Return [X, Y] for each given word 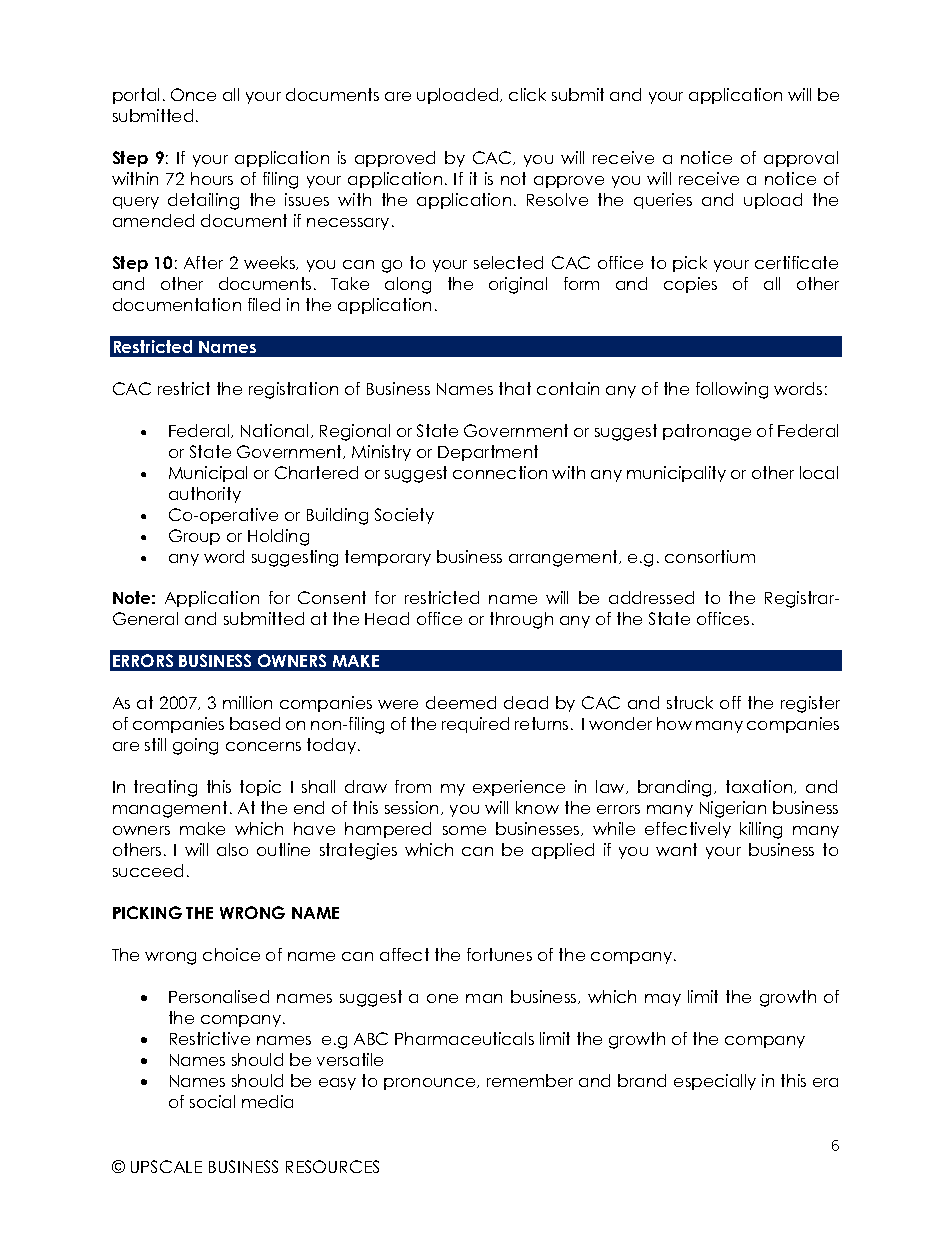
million [247, 702]
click [527, 94]
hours [212, 178]
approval [801, 159]
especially [715, 1082]
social [212, 1101]
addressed [651, 597]
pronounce [431, 1084]
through [521, 620]
